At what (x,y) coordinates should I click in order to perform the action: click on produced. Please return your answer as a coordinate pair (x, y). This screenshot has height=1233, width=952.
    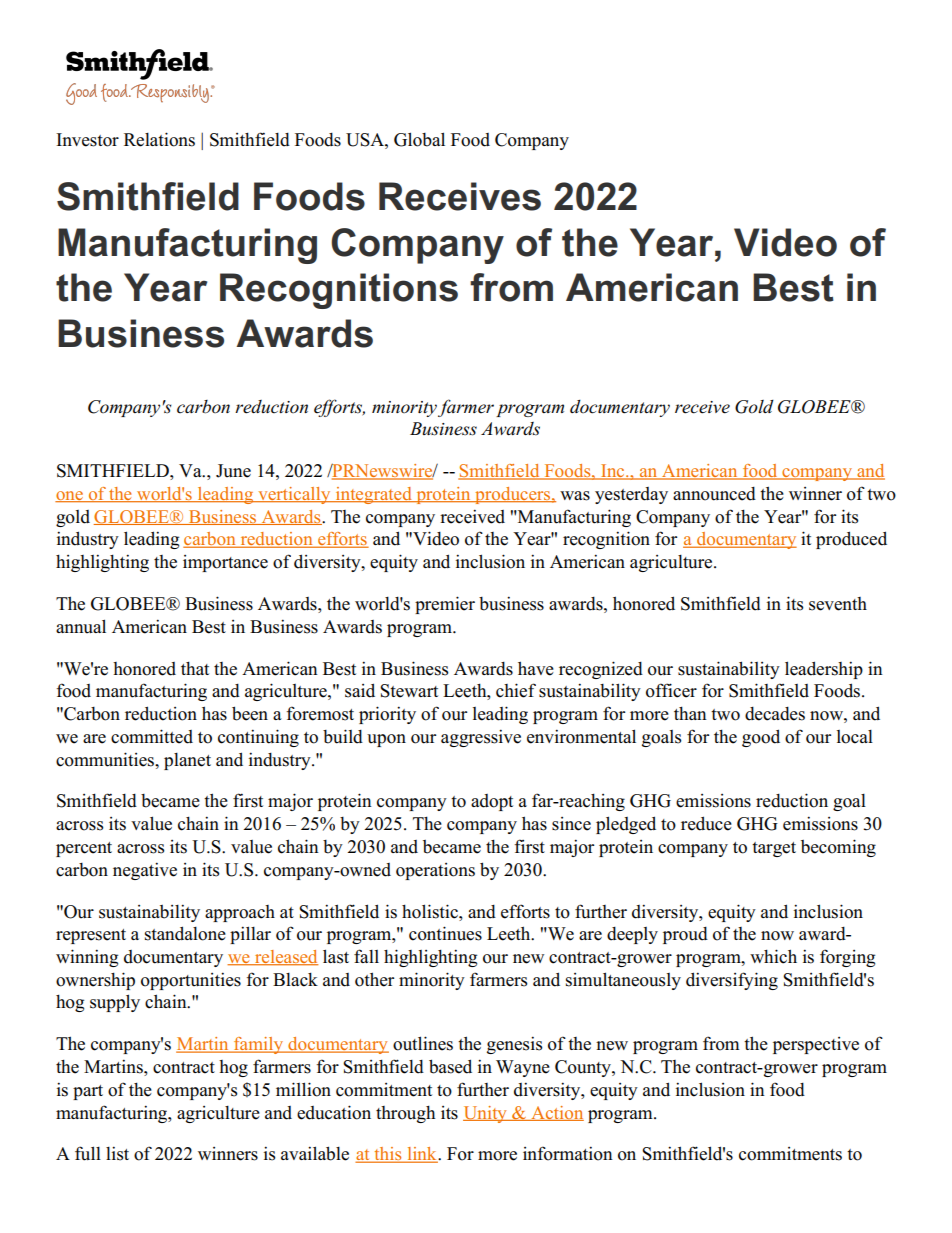
    Looking at the image, I should click on (851, 540).
